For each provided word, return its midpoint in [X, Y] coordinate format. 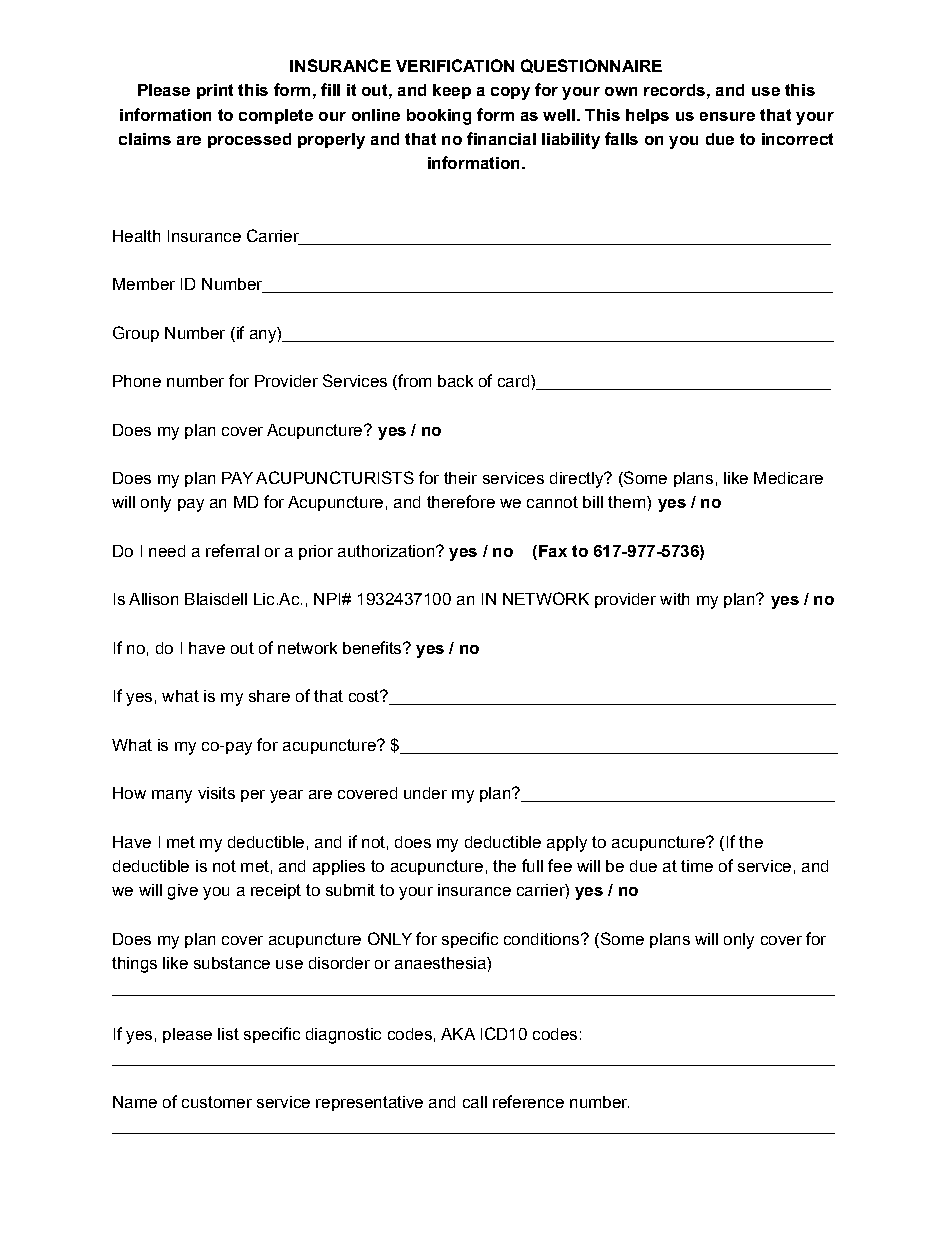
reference [528, 1101]
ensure [727, 116]
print [215, 91]
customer [217, 1102]
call [475, 1102]
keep [452, 91]
